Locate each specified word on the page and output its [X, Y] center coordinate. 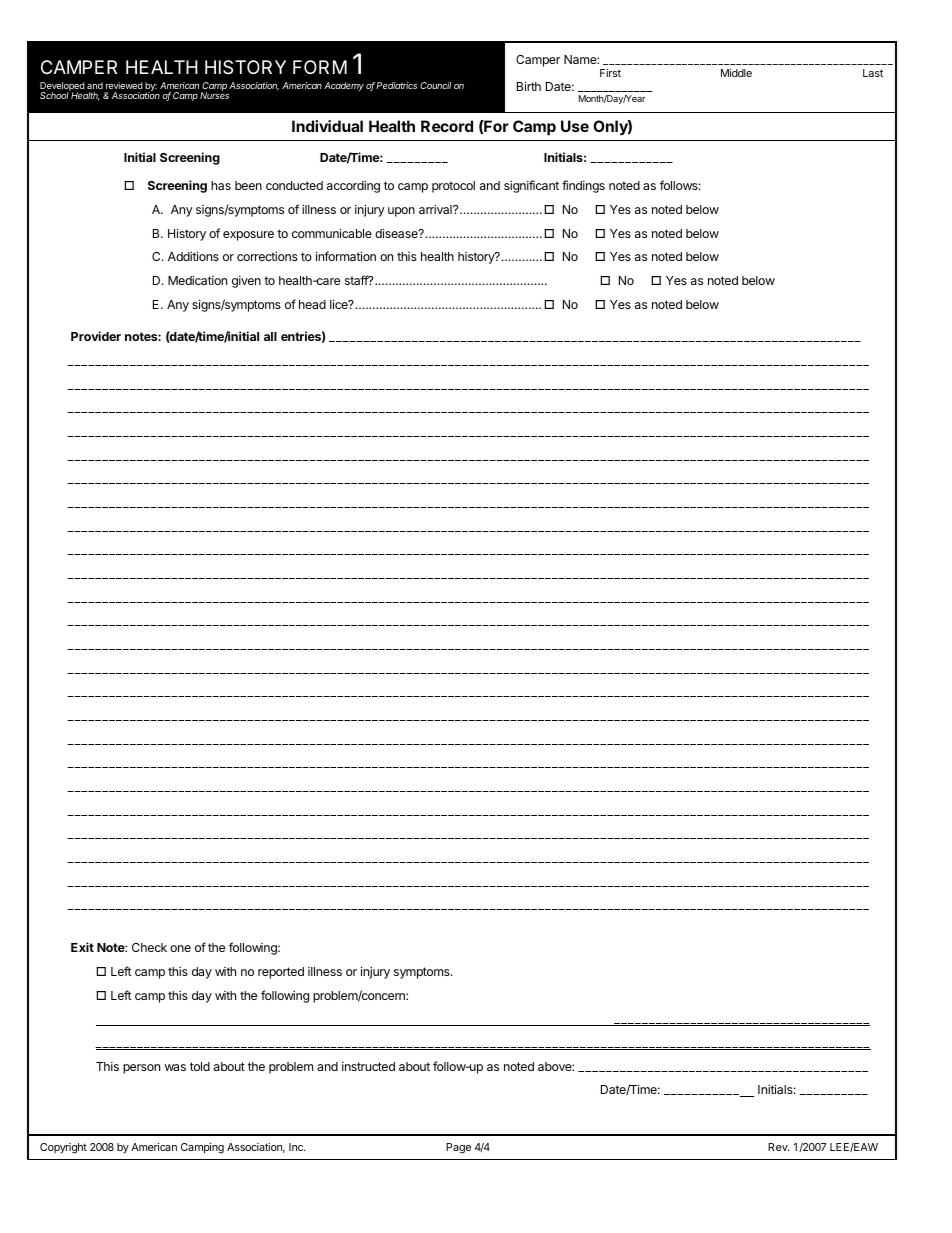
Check [149, 947]
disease [397, 233]
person [141, 1069]
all [270, 336]
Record [447, 126]
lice [340, 304]
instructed [368, 1066]
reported [281, 973]
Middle [736, 73]
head [312, 304]
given [246, 282]
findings [583, 186]
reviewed [124, 85]
